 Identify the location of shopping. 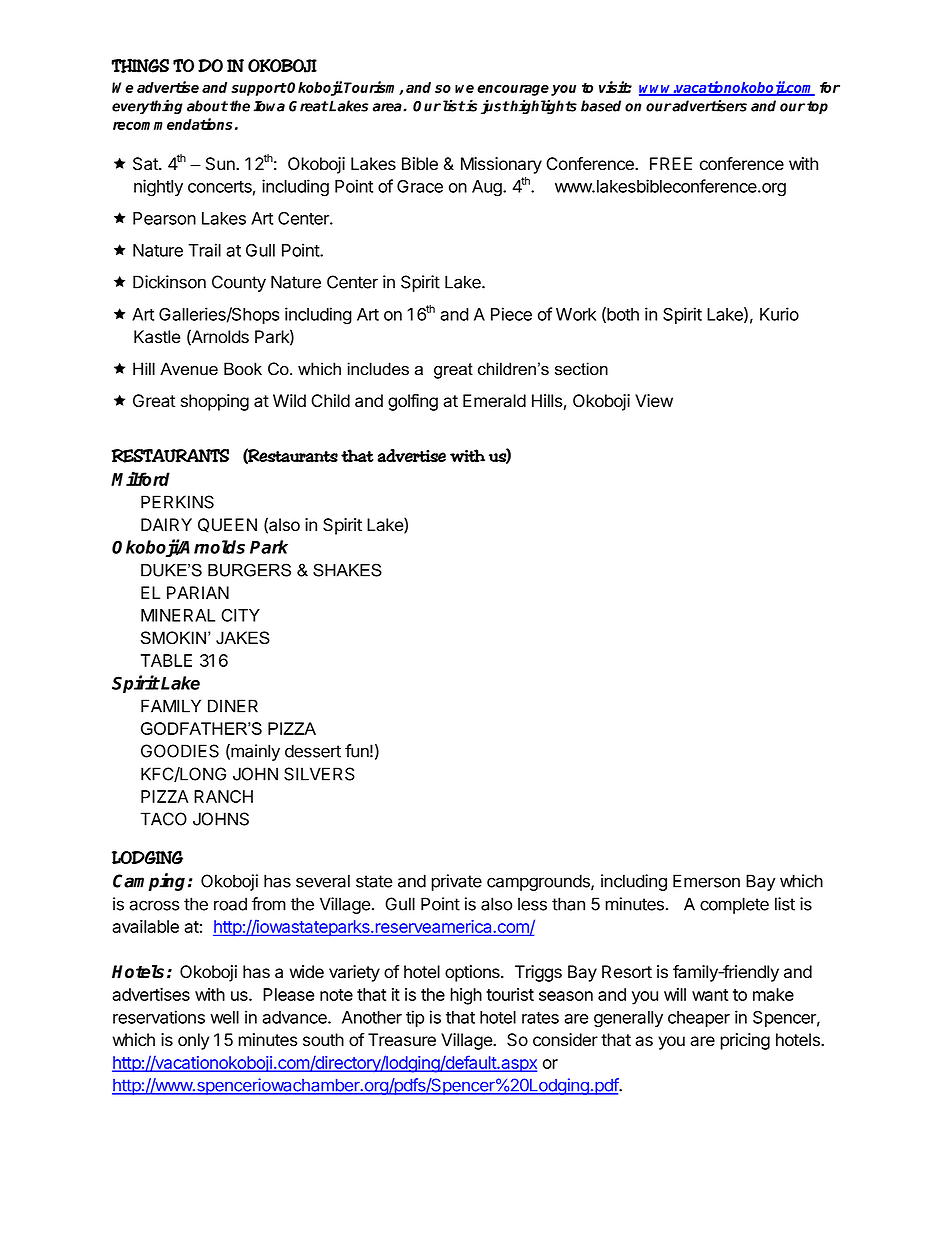
(215, 402).
